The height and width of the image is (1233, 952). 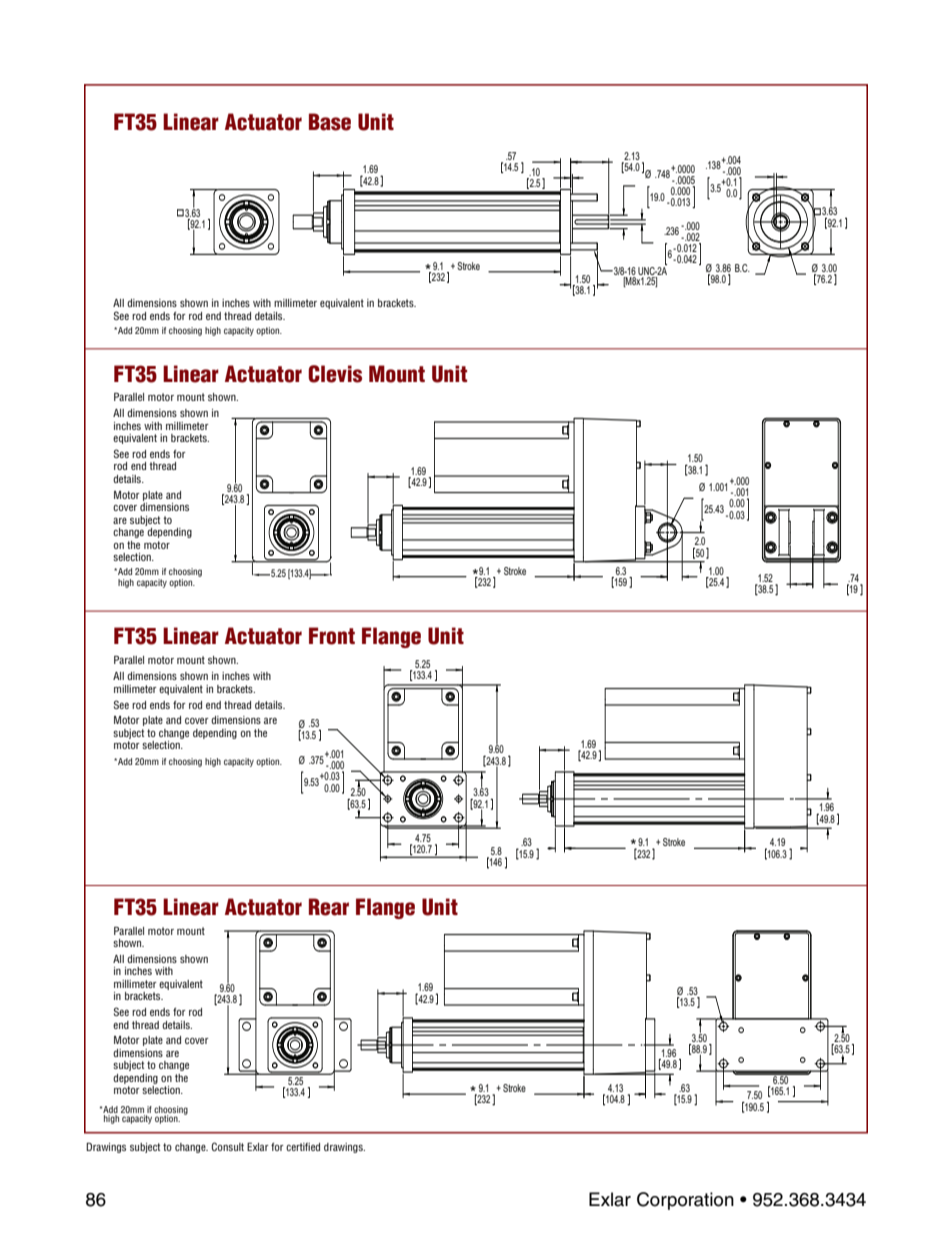 What do you see at coordinates (685, 1201) in the image?
I see `Corporation` at bounding box center [685, 1201].
